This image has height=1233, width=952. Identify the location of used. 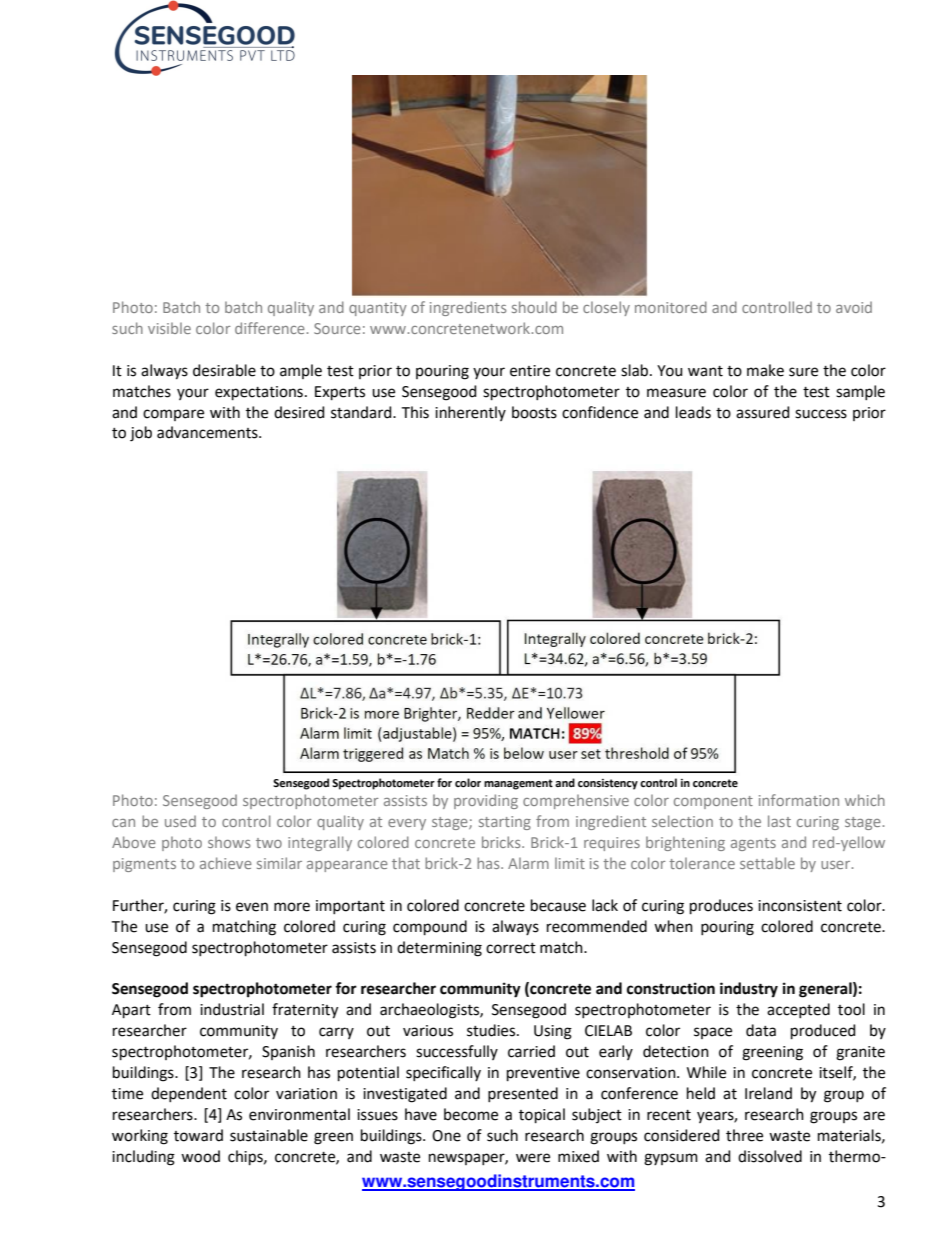
(180, 821).
